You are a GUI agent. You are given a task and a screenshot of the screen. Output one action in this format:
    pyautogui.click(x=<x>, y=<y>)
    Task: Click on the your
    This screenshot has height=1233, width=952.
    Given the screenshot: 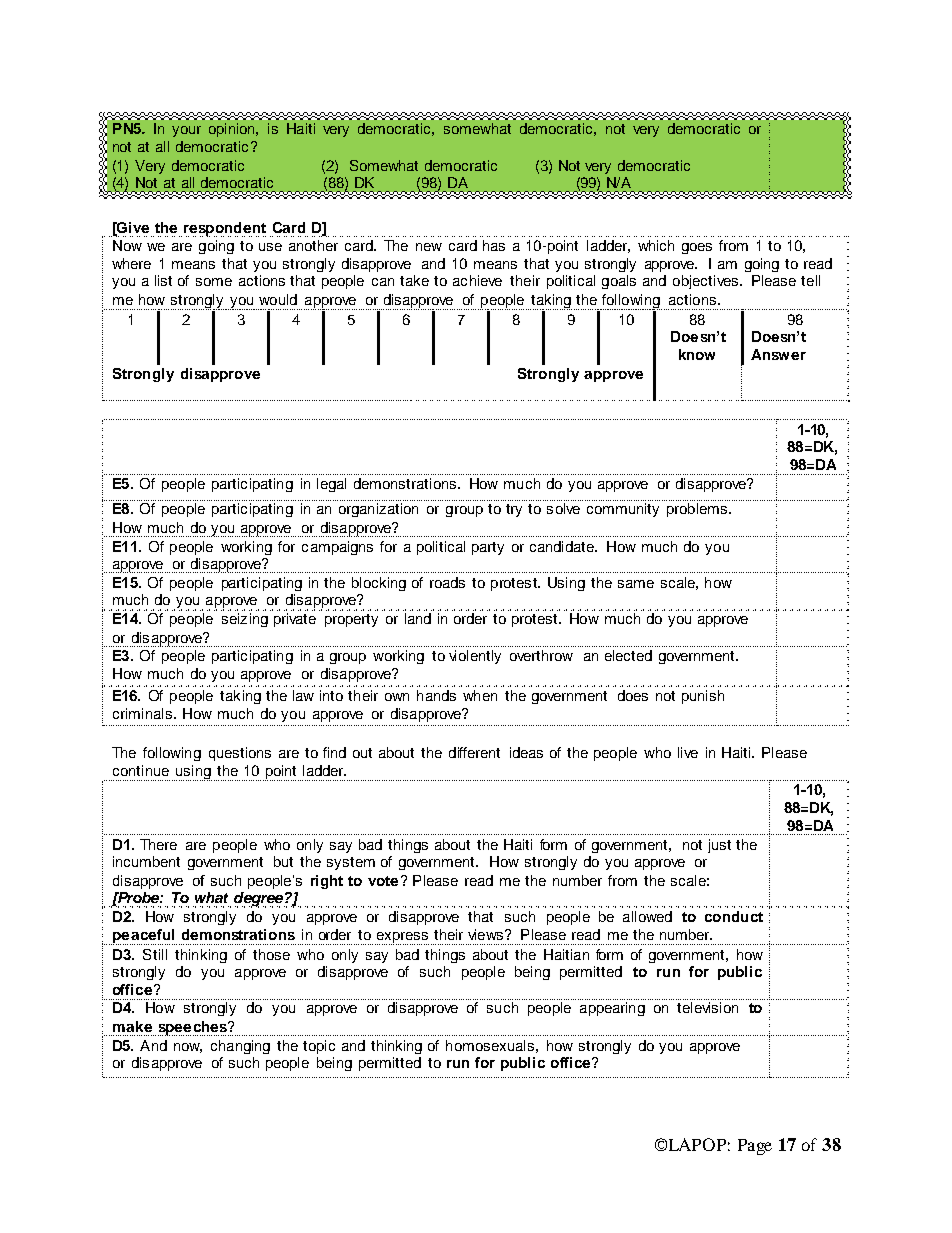 What is the action you would take?
    pyautogui.click(x=186, y=131)
